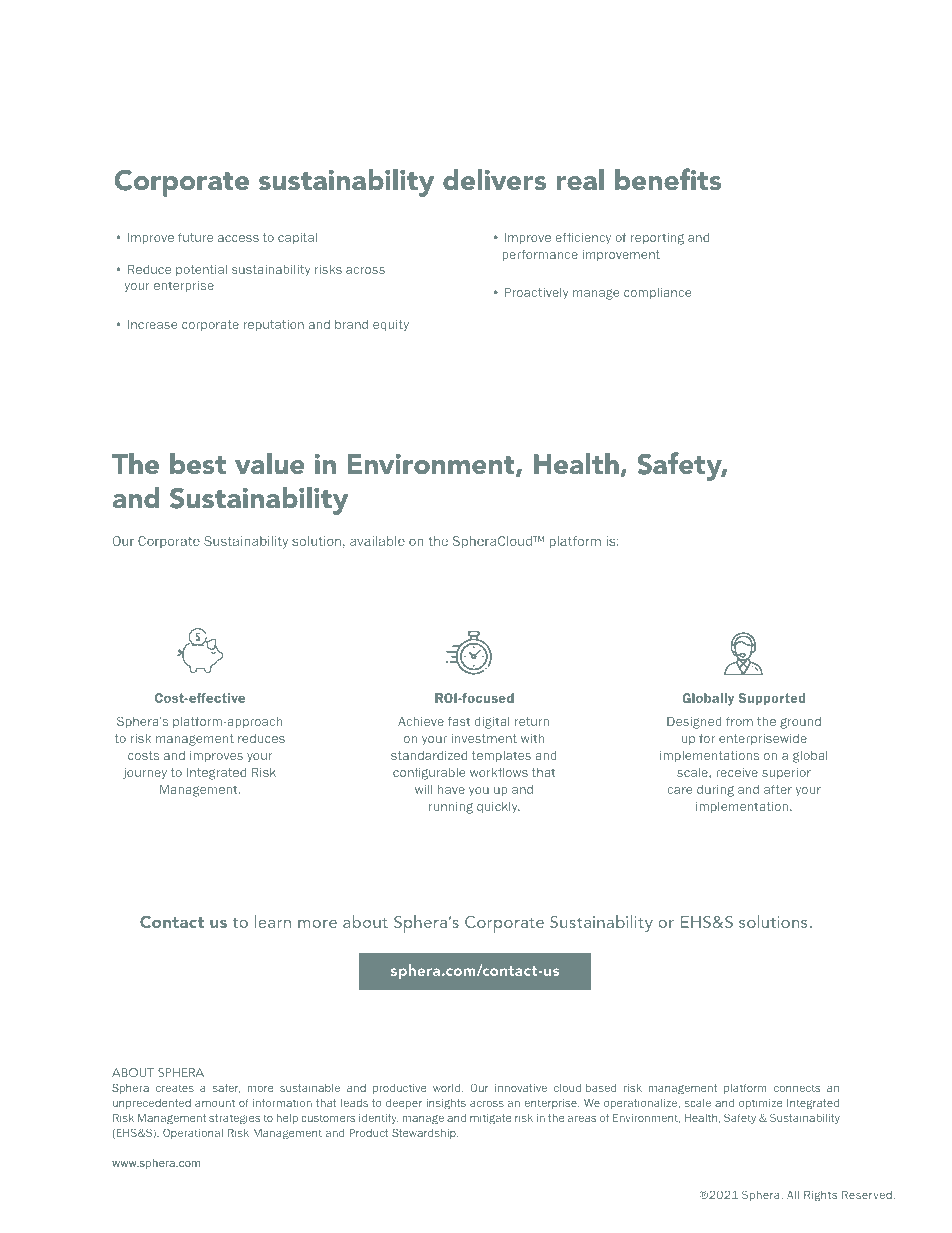 Image resolution: width=952 pixels, height=1233 pixels. I want to click on best, so click(198, 464).
